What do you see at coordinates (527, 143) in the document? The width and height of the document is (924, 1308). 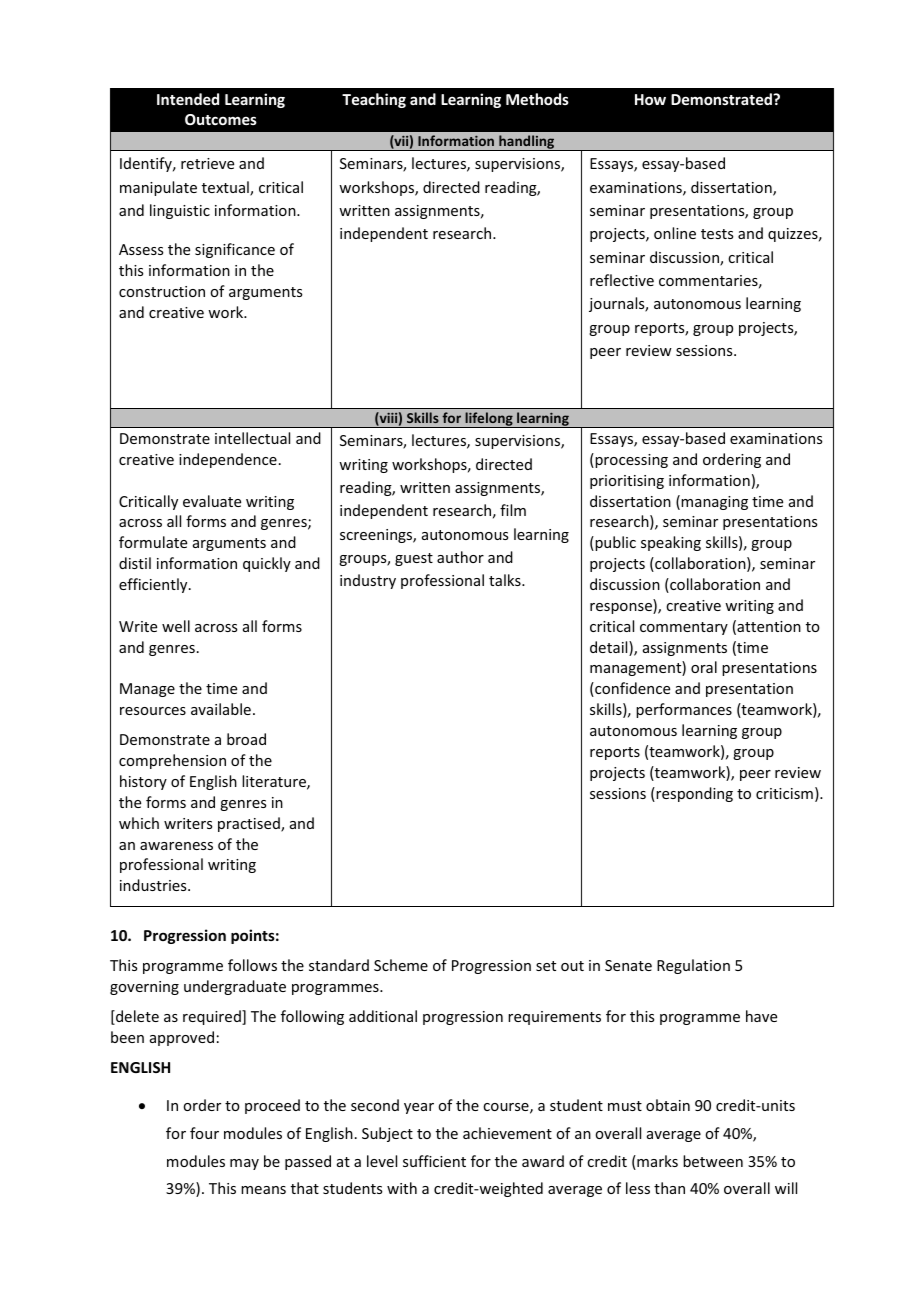 I see `handling` at bounding box center [527, 143].
